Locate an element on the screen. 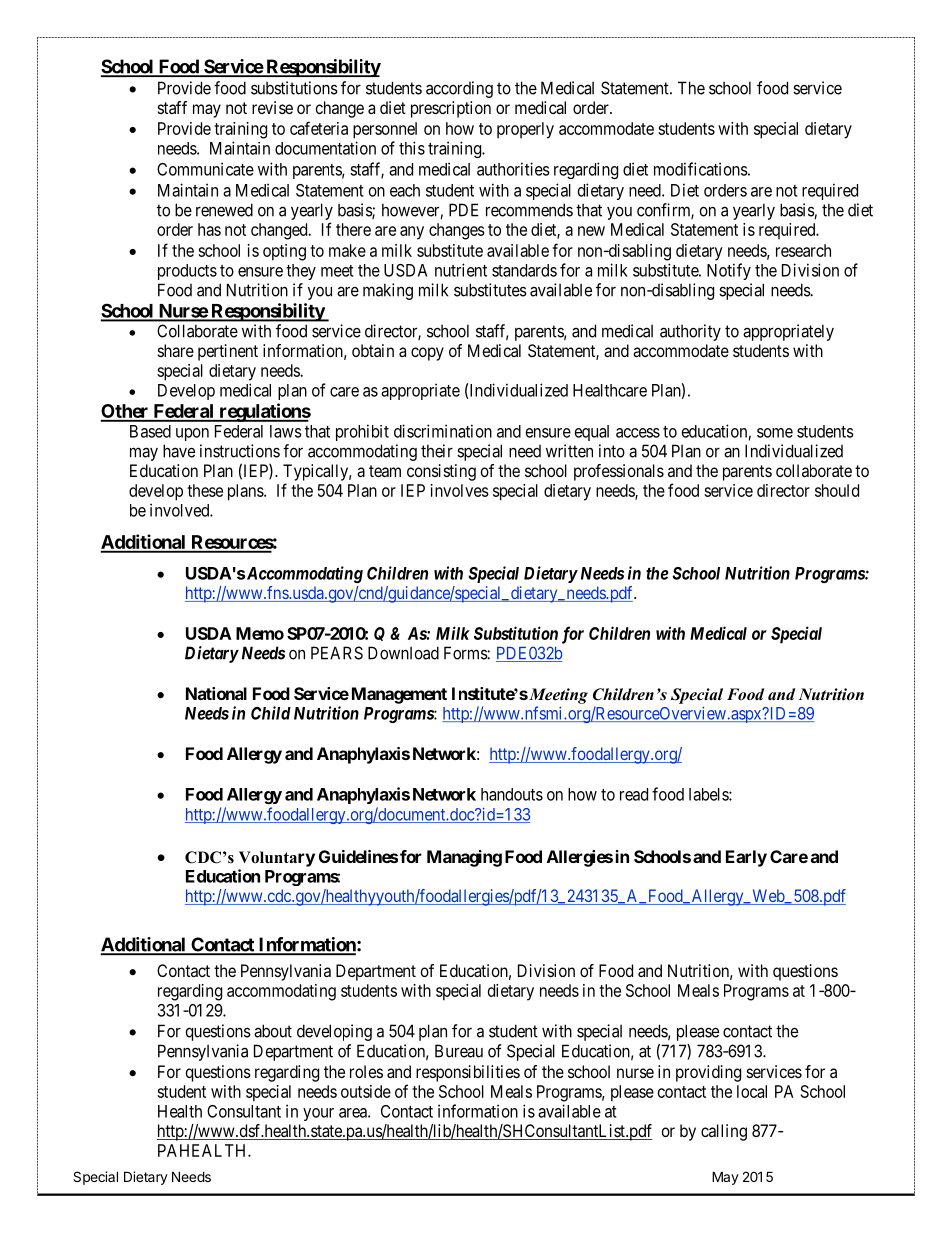  National is located at coordinates (216, 693).
